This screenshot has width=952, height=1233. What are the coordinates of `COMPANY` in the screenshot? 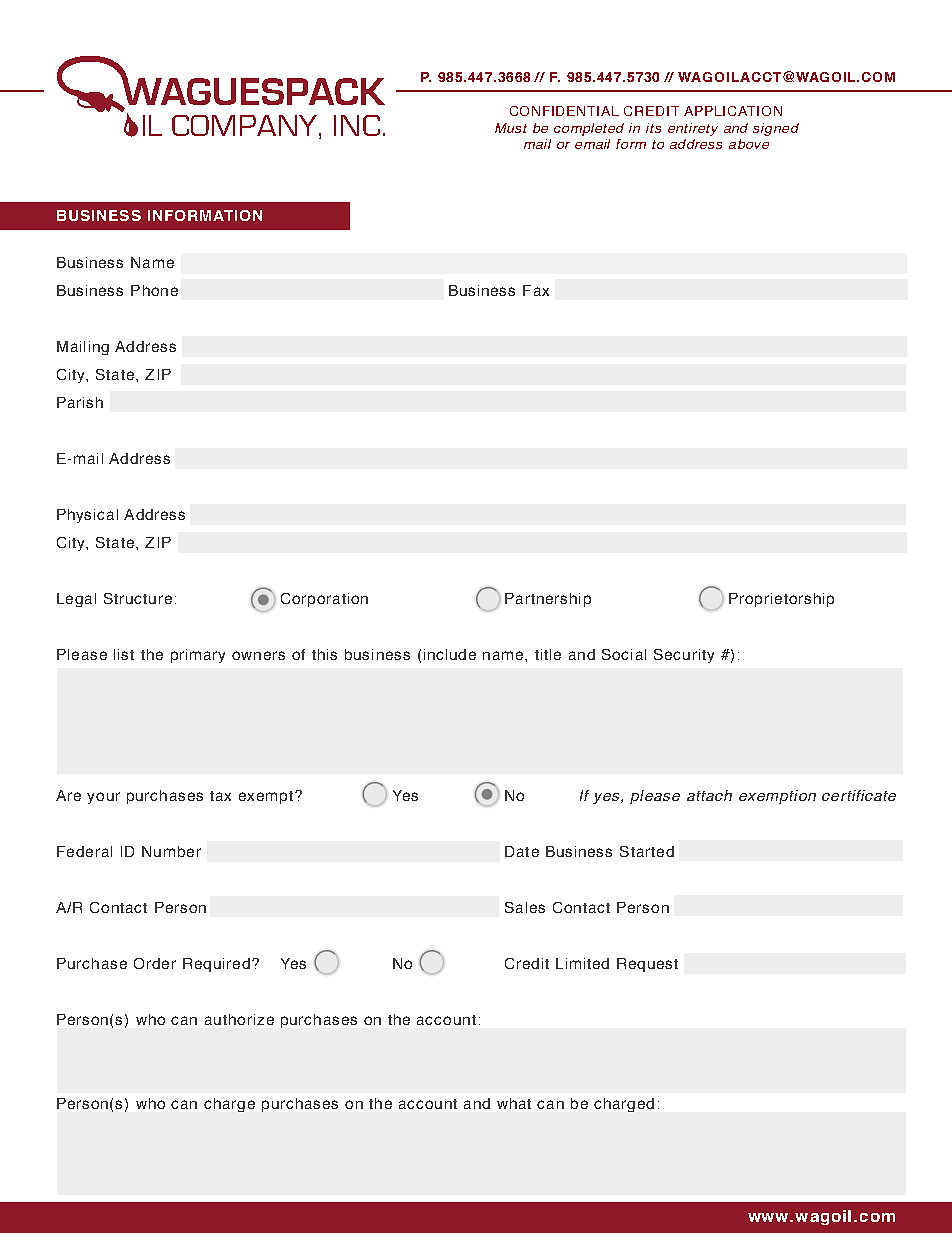 It's located at (246, 127).
